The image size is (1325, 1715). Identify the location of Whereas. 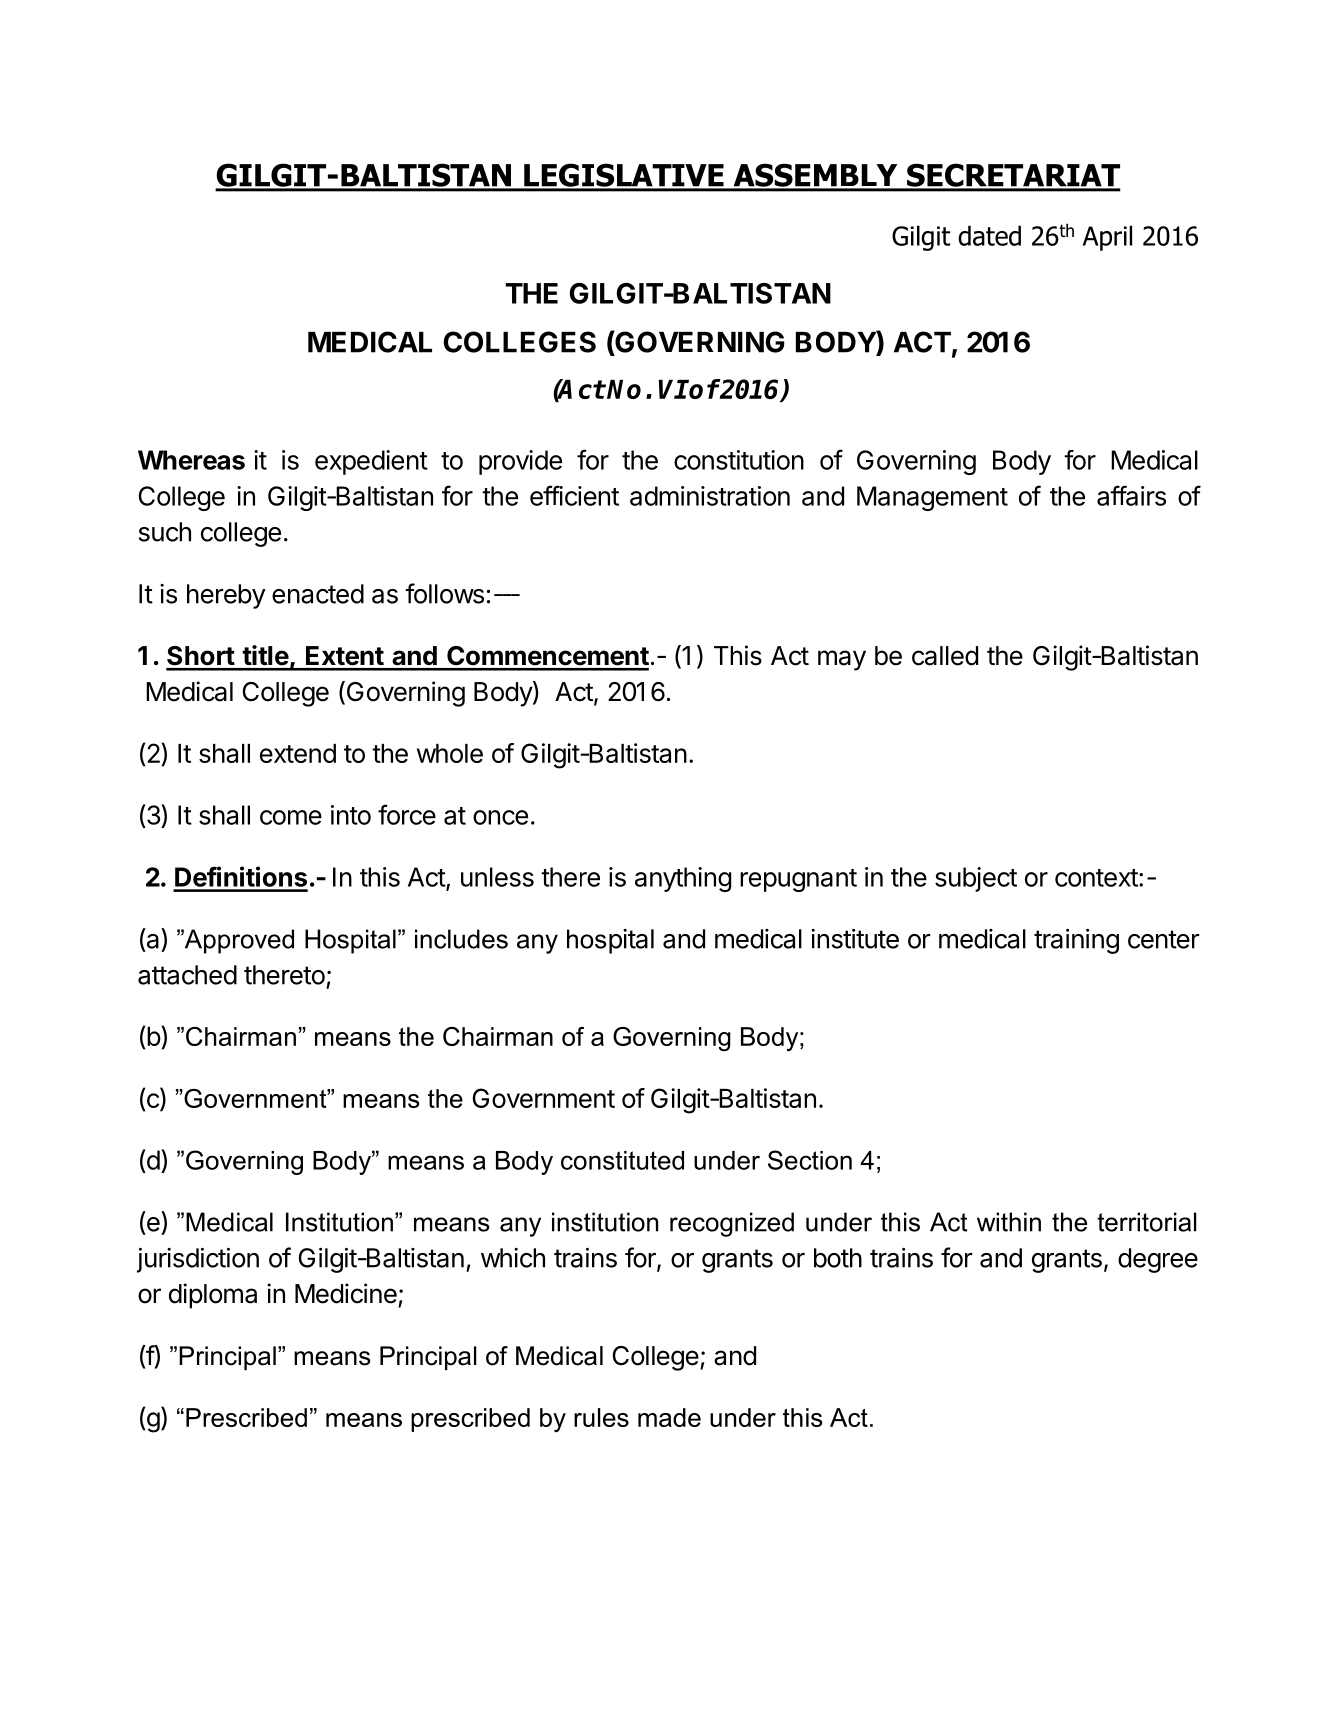
(191, 460).
